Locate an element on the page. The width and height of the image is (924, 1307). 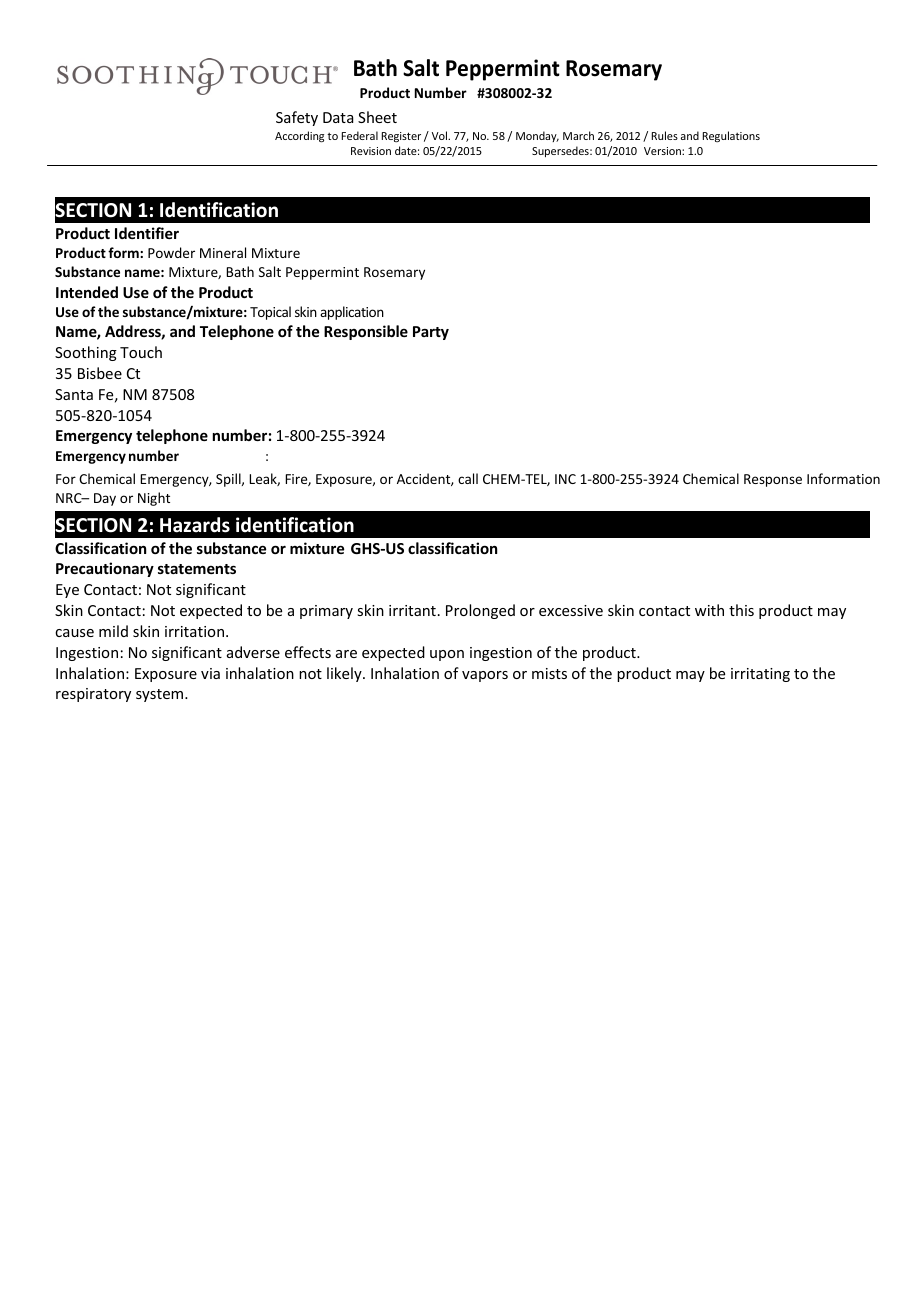
Vol is located at coordinates (441, 135).
